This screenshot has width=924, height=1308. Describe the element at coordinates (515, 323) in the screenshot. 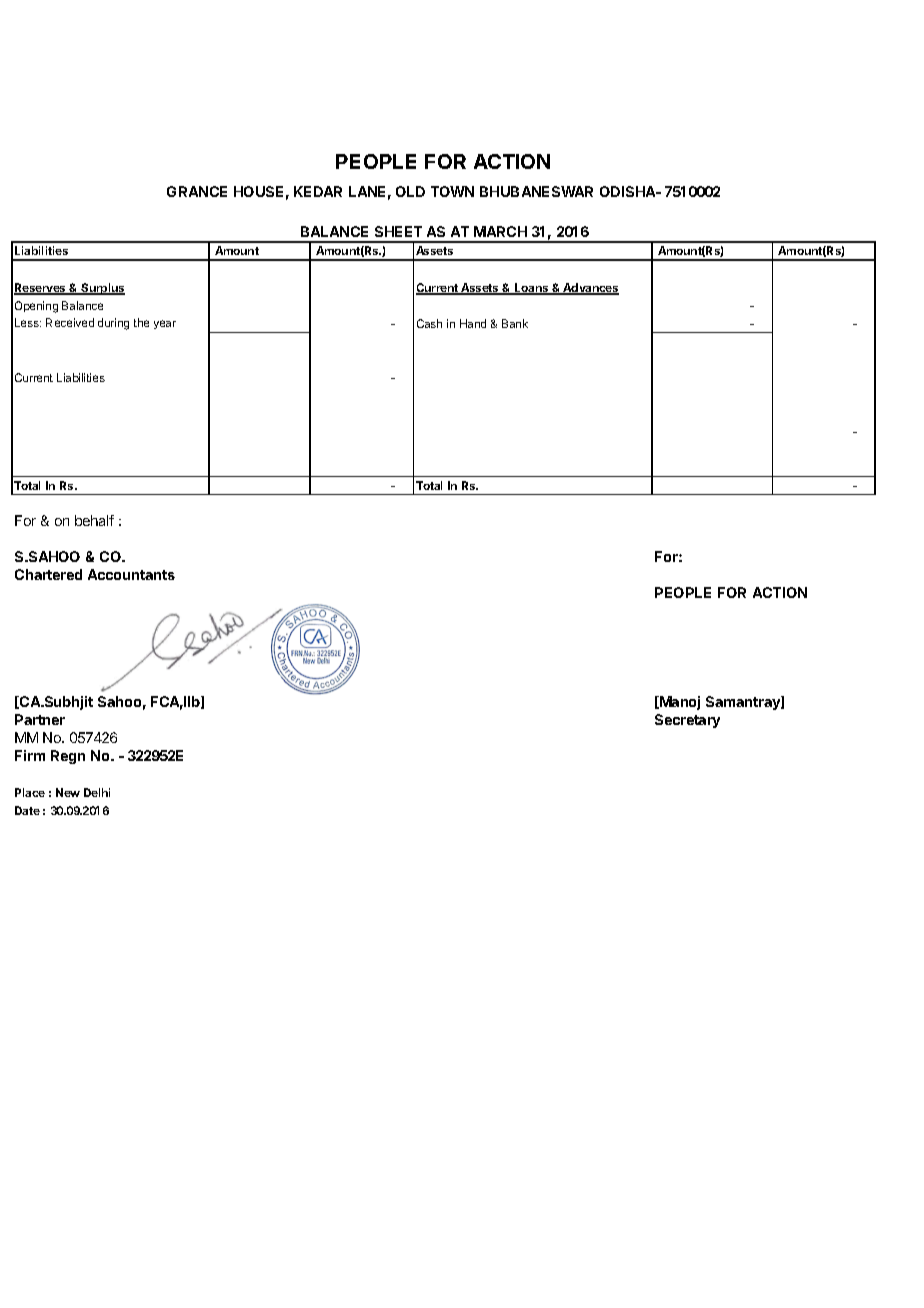

I see `Bank` at that location.
